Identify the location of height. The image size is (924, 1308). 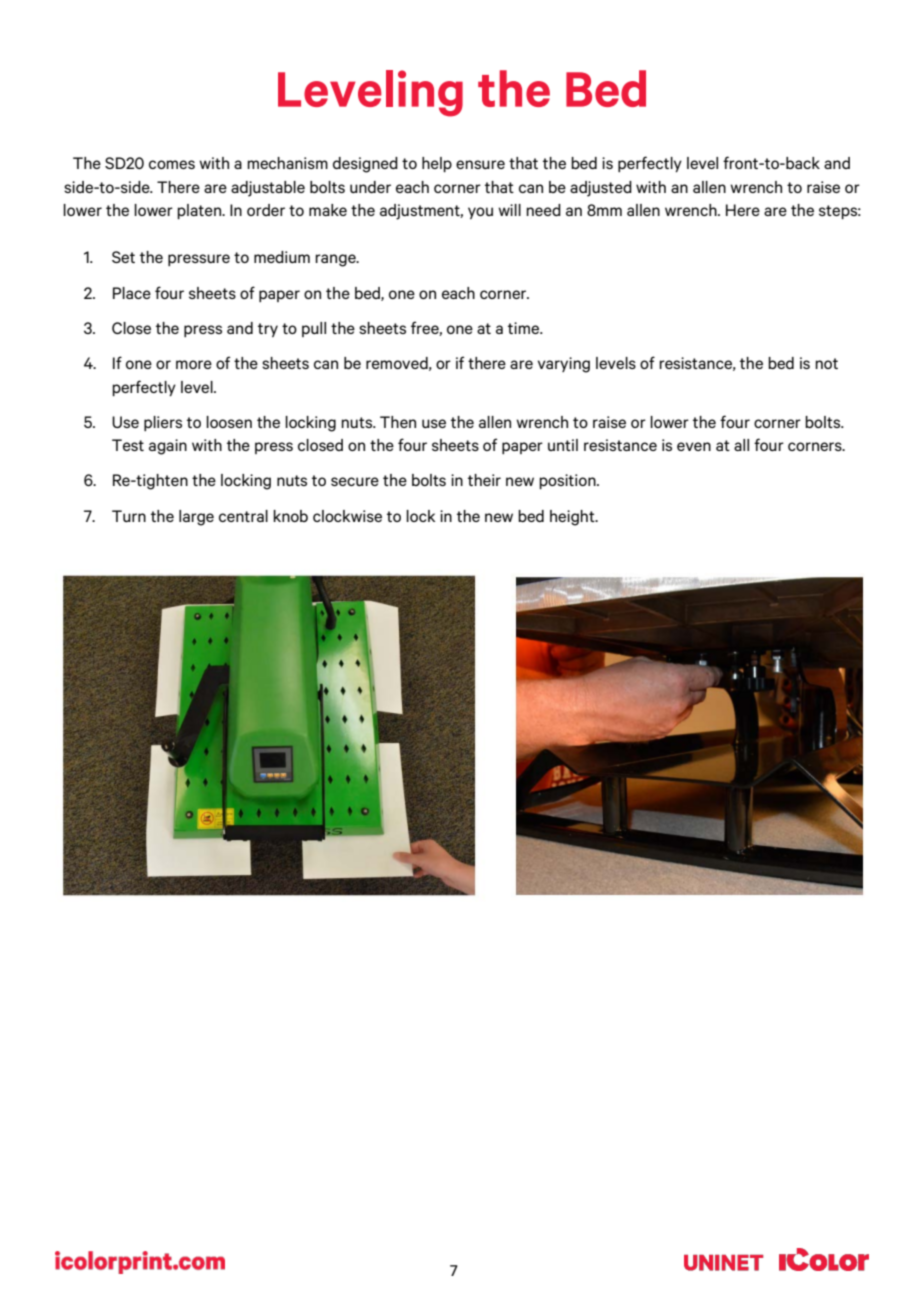
(573, 518).
